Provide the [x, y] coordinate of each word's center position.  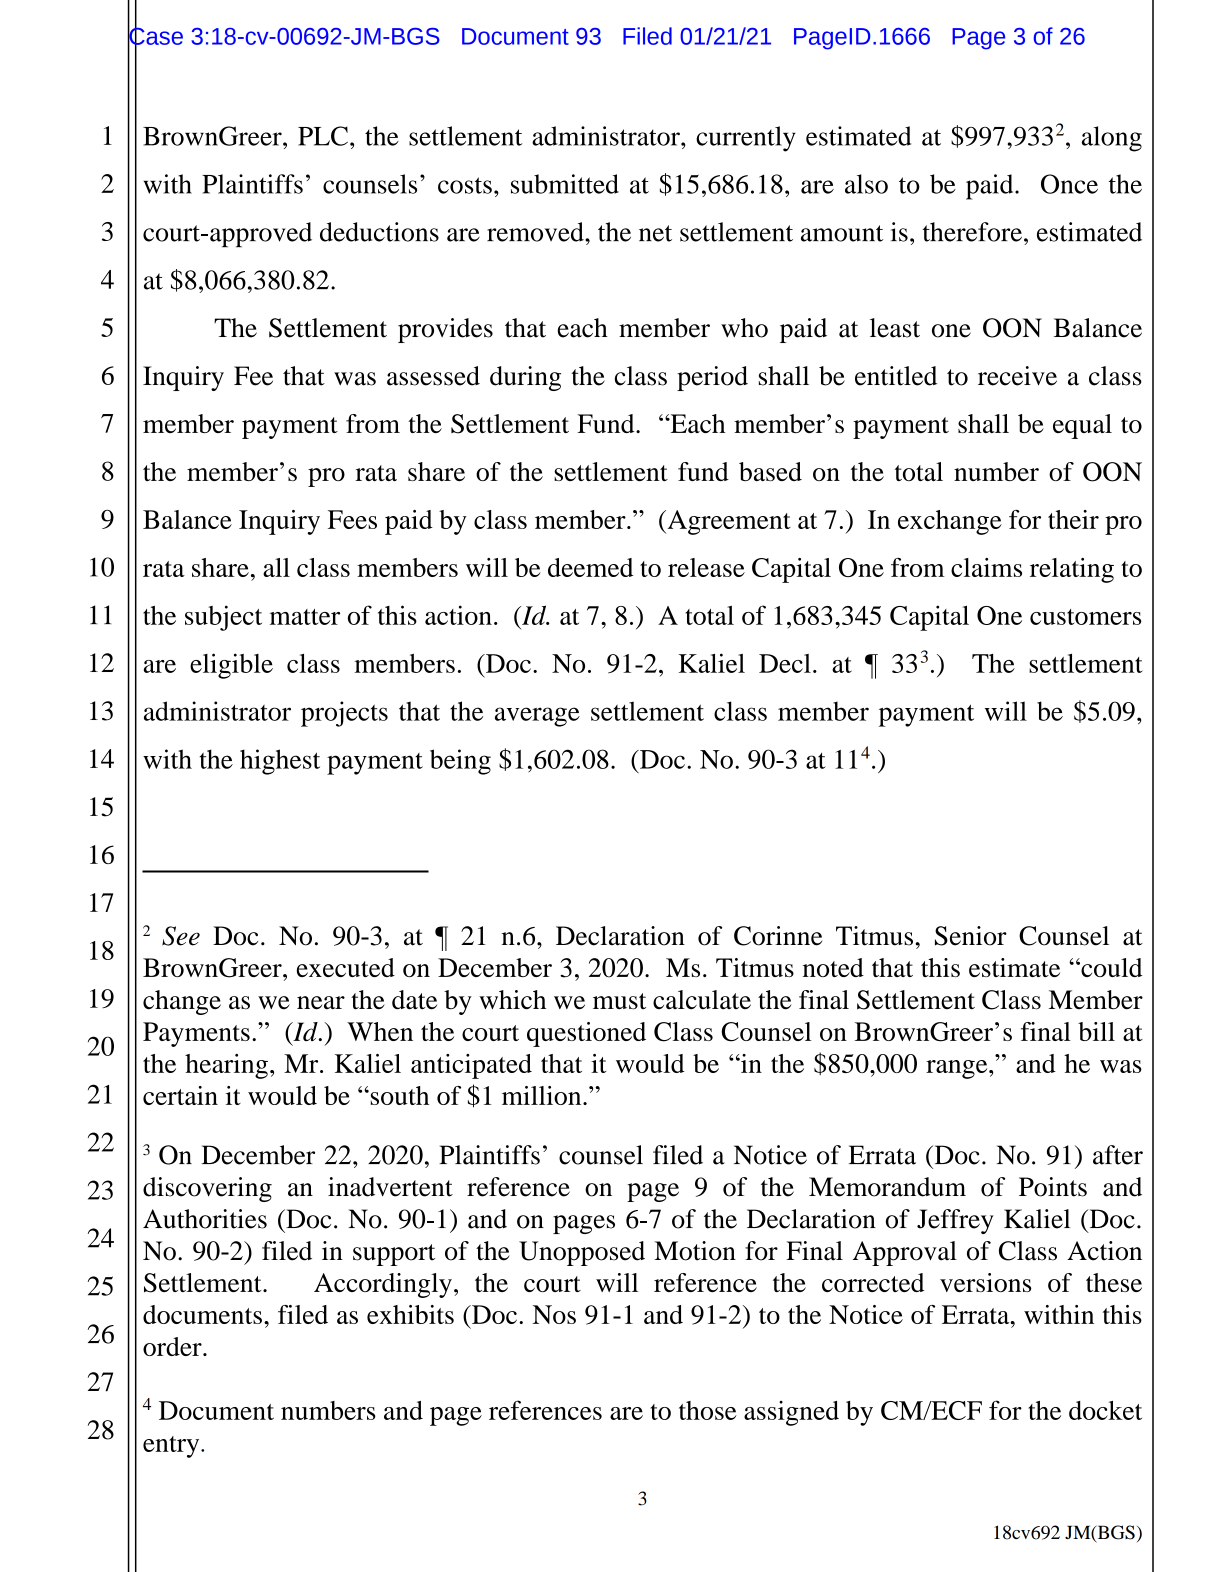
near [321, 1003]
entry [172, 1447]
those [708, 1410]
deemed [590, 567]
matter [305, 617]
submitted [565, 184]
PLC [323, 136]
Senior [971, 936]
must [619, 1001]
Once [1069, 184]
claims [986, 567]
